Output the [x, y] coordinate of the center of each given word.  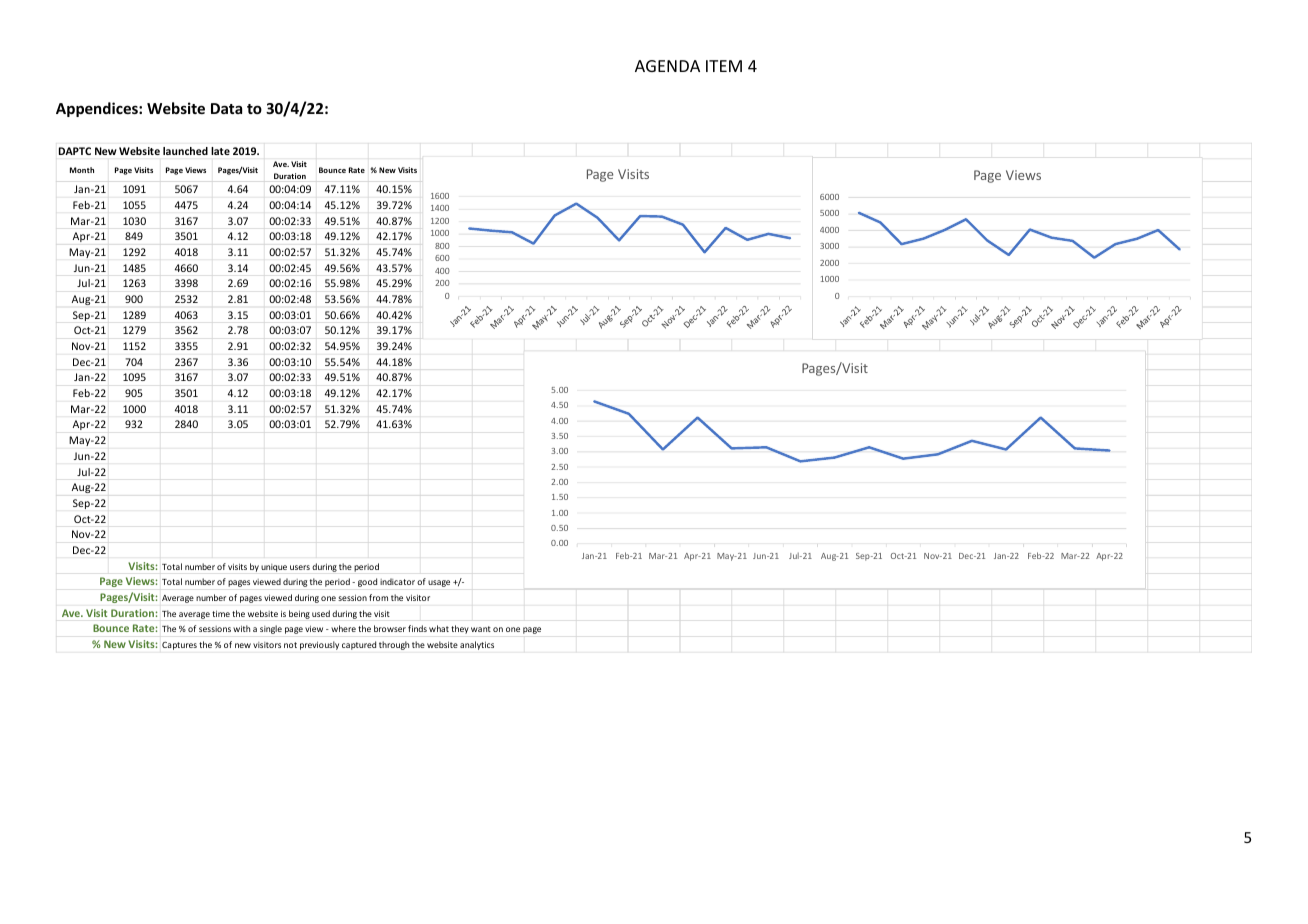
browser [390, 628]
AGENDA [667, 66]
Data [226, 108]
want [481, 629]
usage [439, 583]
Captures [179, 646]
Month [82, 170]
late [221, 151]
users [300, 567]
